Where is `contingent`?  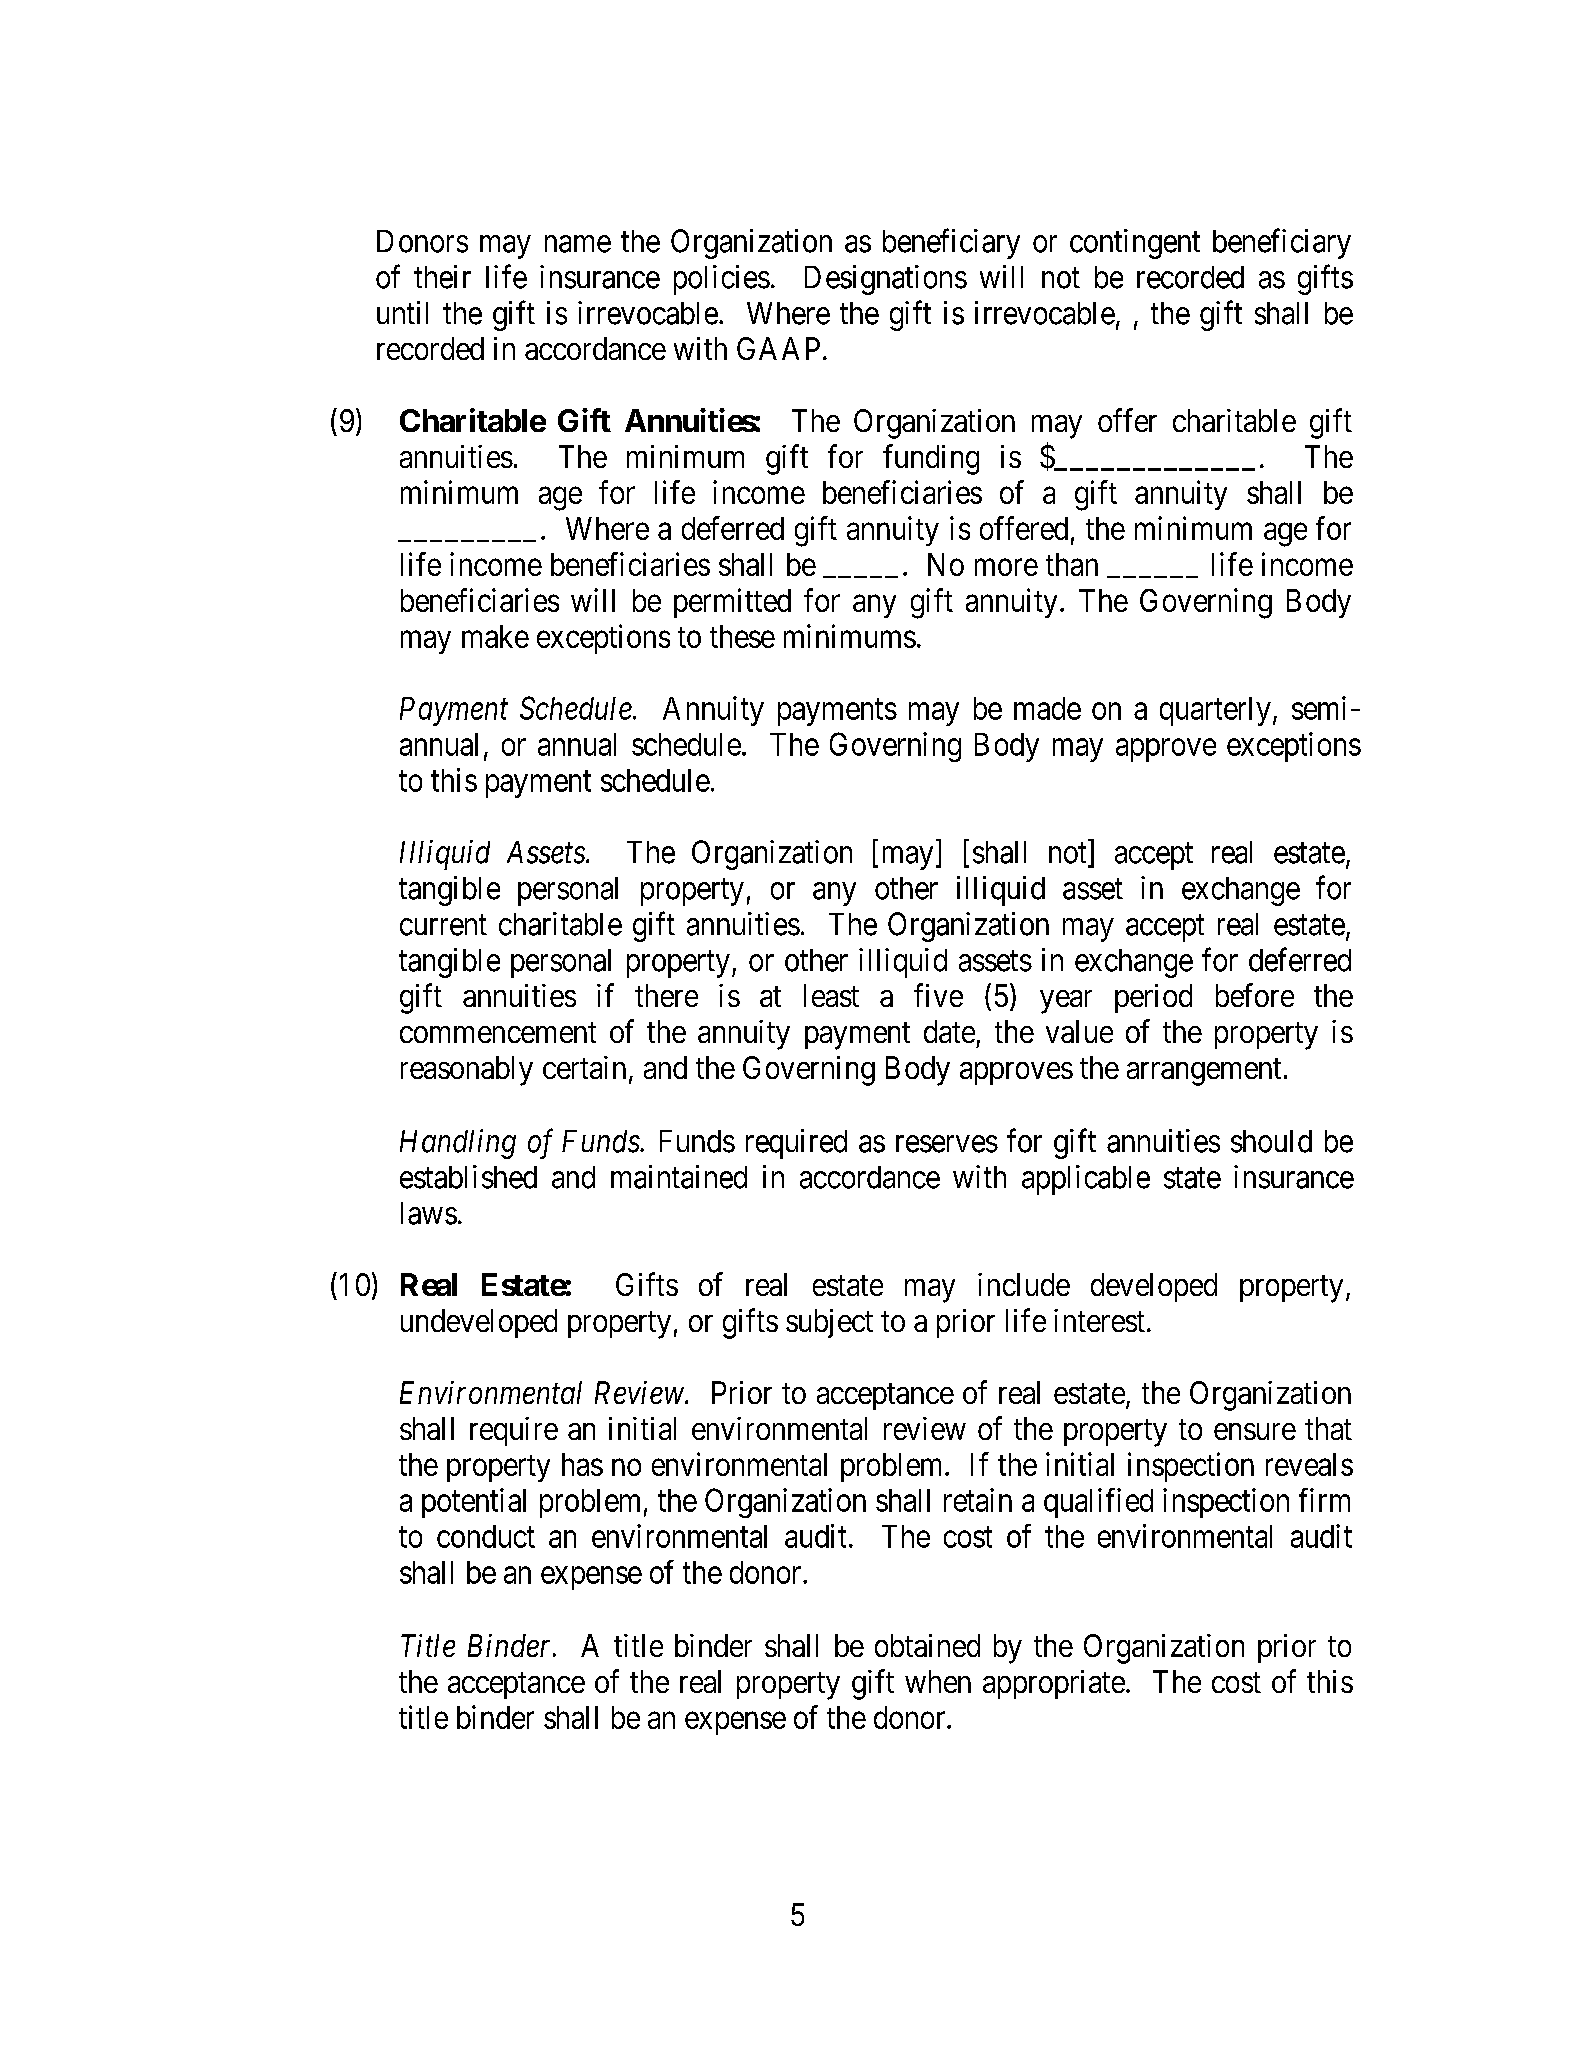
contingent is located at coordinates (1135, 244).
